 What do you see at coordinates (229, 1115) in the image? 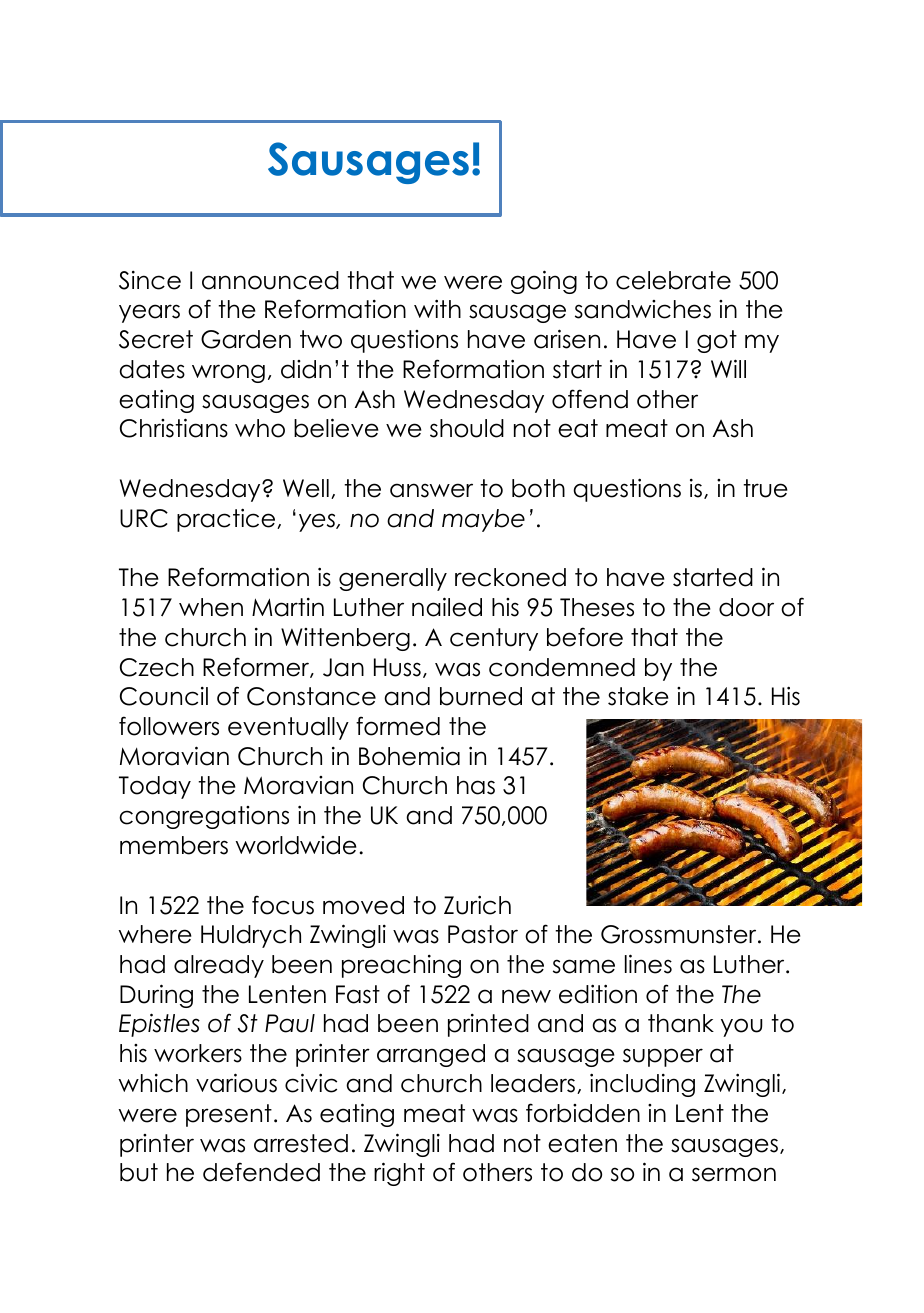
I see `present` at bounding box center [229, 1115].
